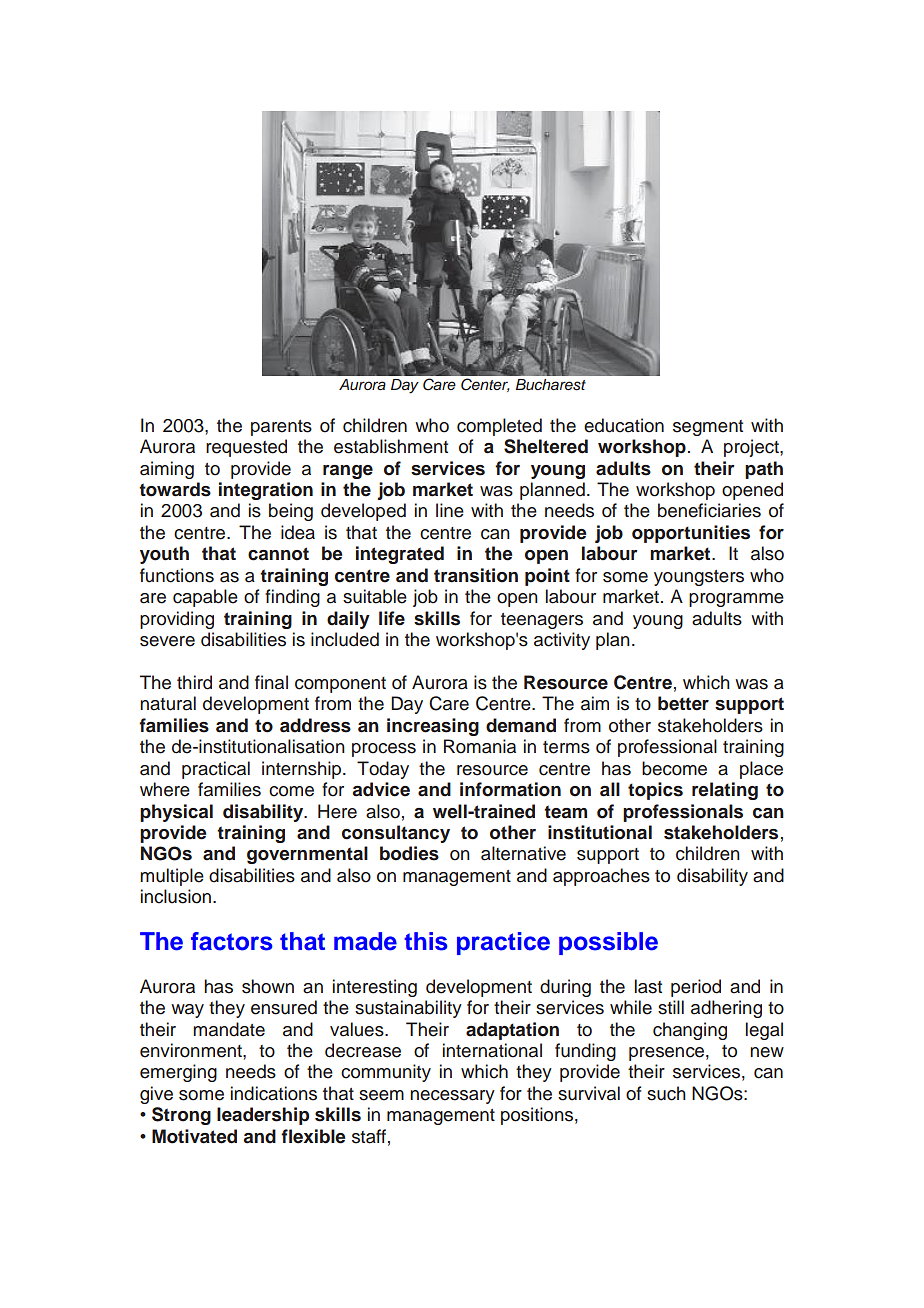  What do you see at coordinates (499, 427) in the screenshot?
I see `completed` at bounding box center [499, 427].
